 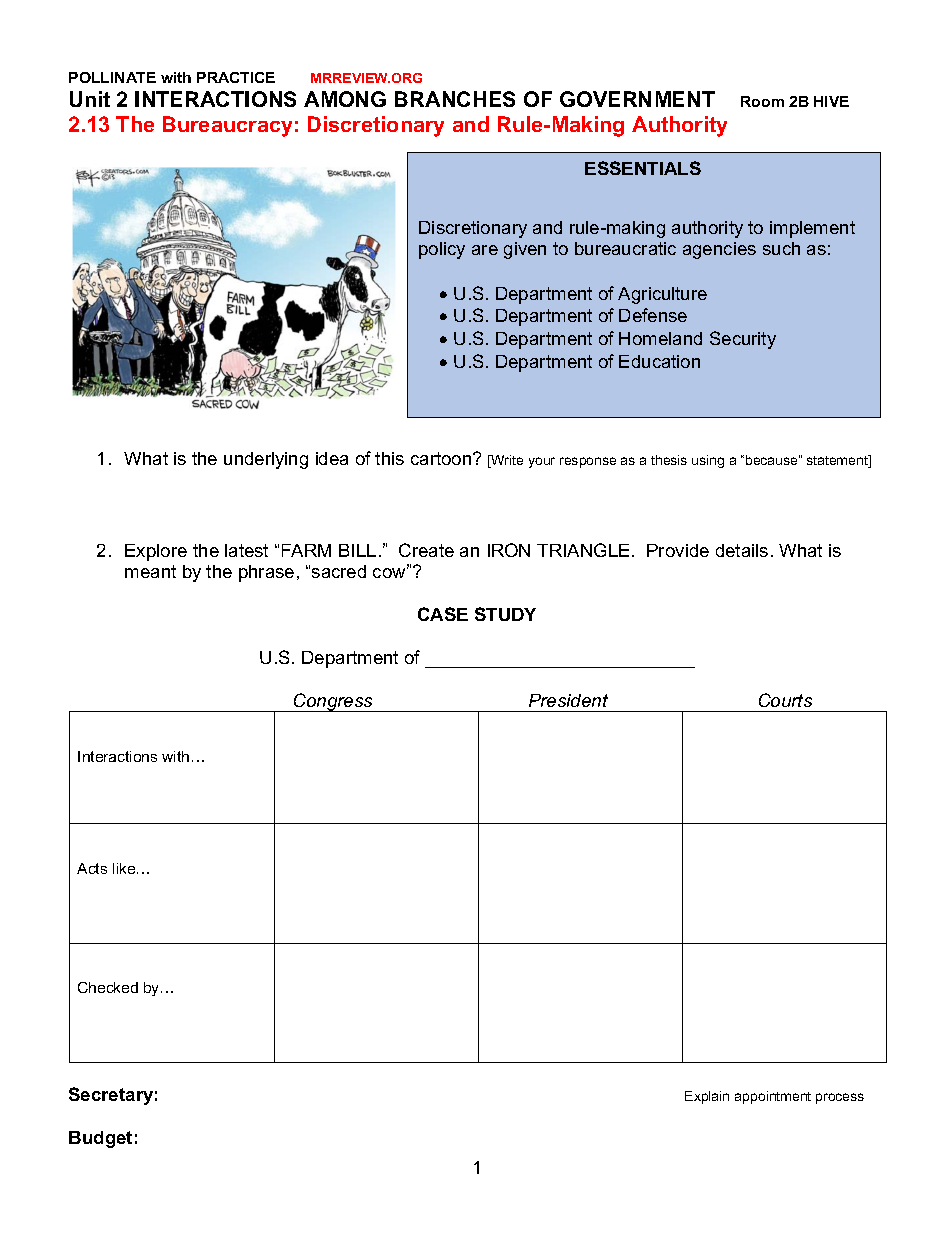 What do you see at coordinates (266, 460) in the screenshot?
I see `underlying` at bounding box center [266, 460].
